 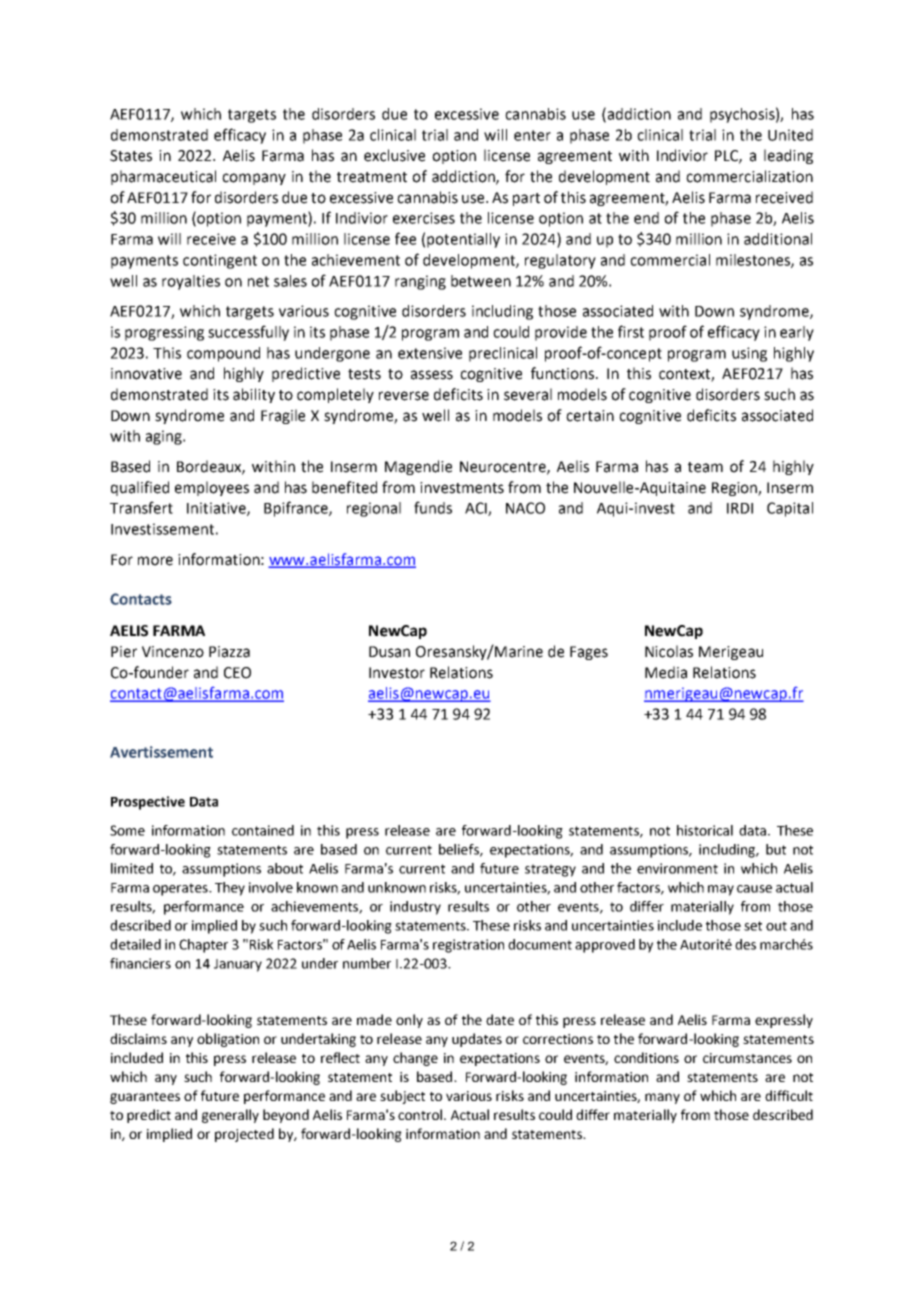 I want to click on leading, so click(x=788, y=156).
